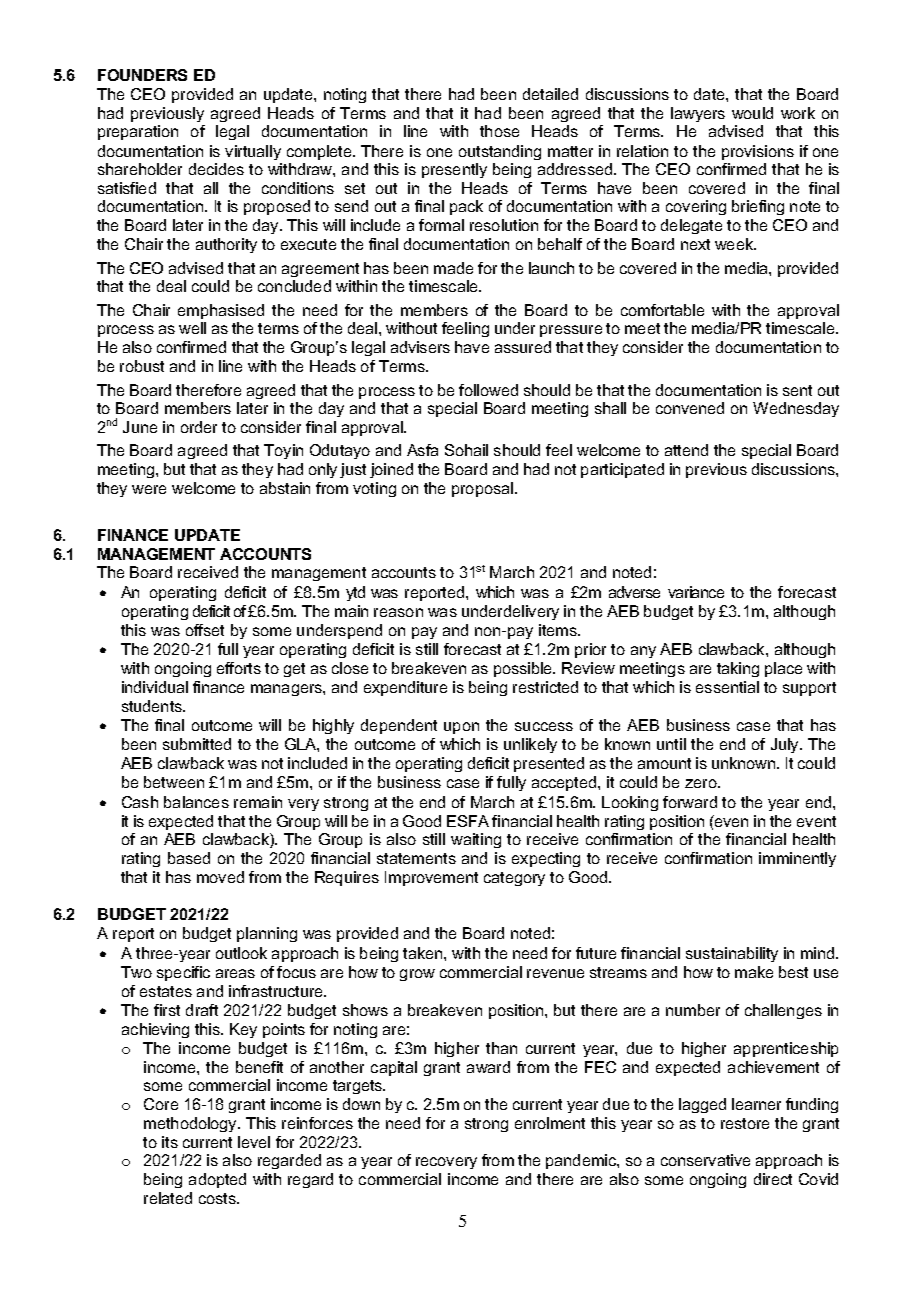 The width and height of the document is (924, 1308). What do you see at coordinates (253, 152) in the document?
I see `virtually` at bounding box center [253, 152].
